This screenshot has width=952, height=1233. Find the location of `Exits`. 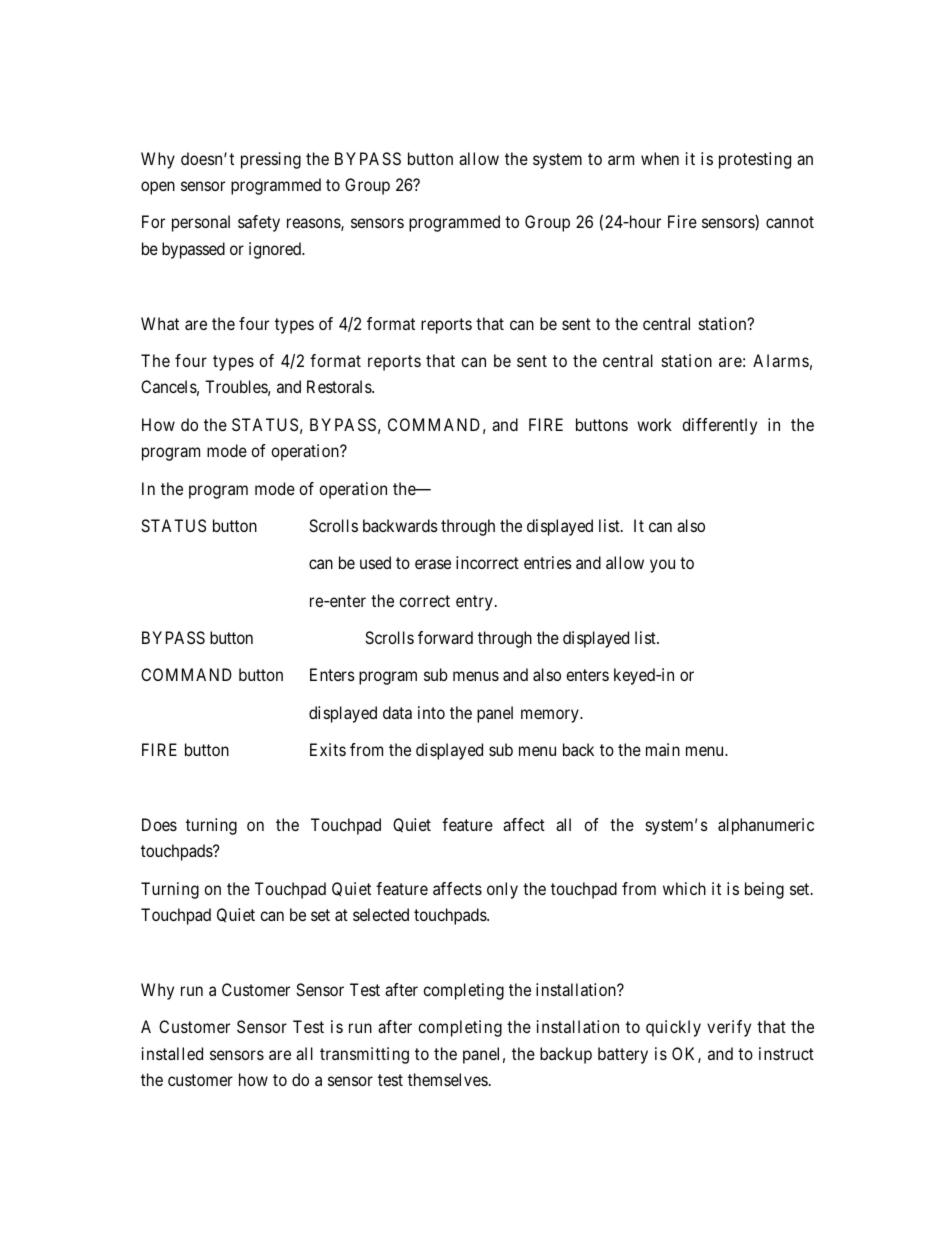

Exits is located at coordinates (328, 749).
